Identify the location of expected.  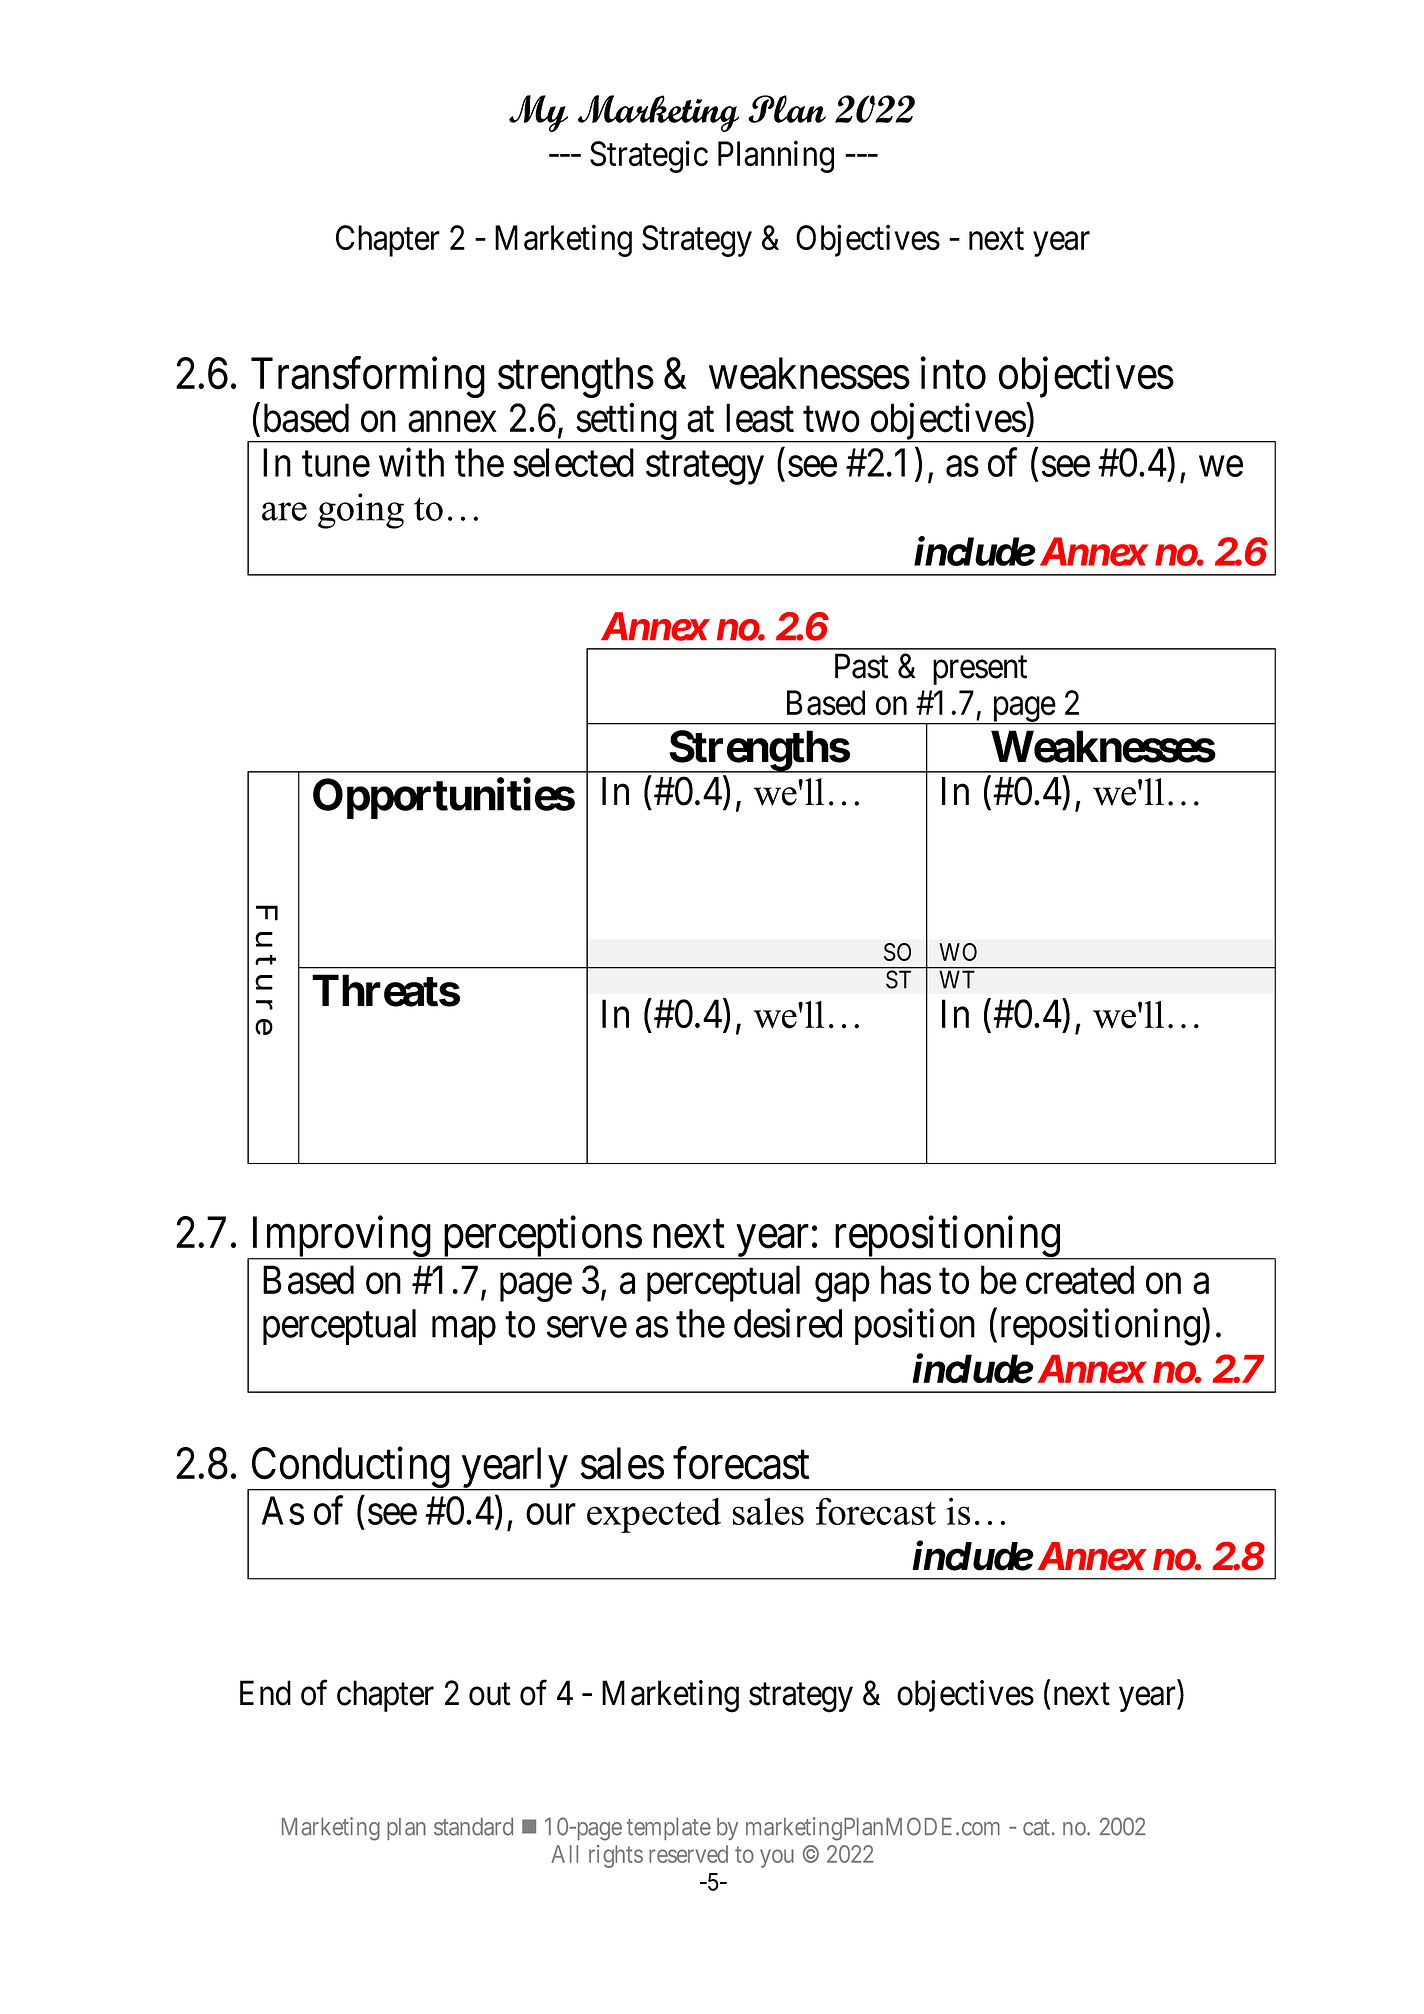
(654, 1515).
